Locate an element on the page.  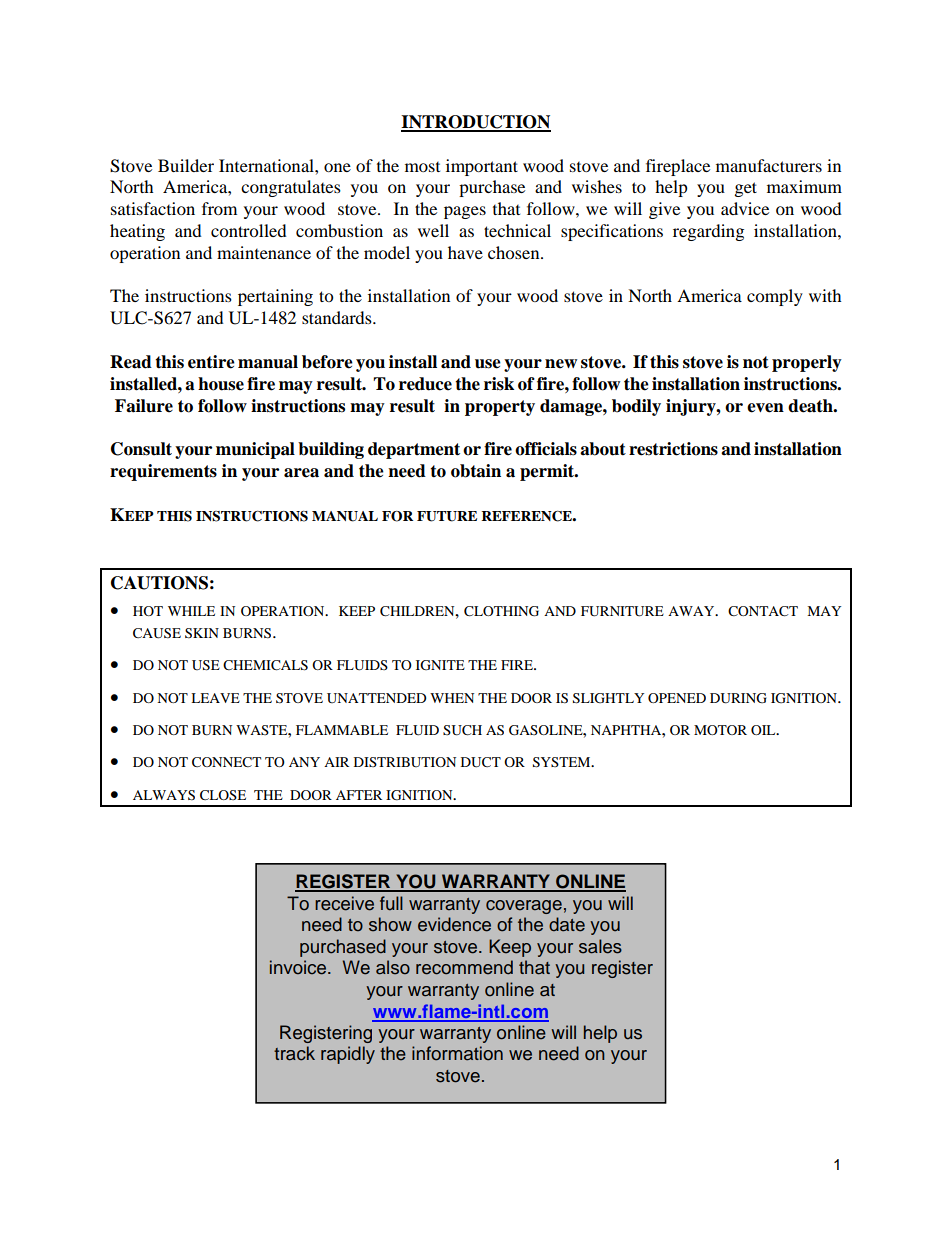
from is located at coordinates (219, 208).
